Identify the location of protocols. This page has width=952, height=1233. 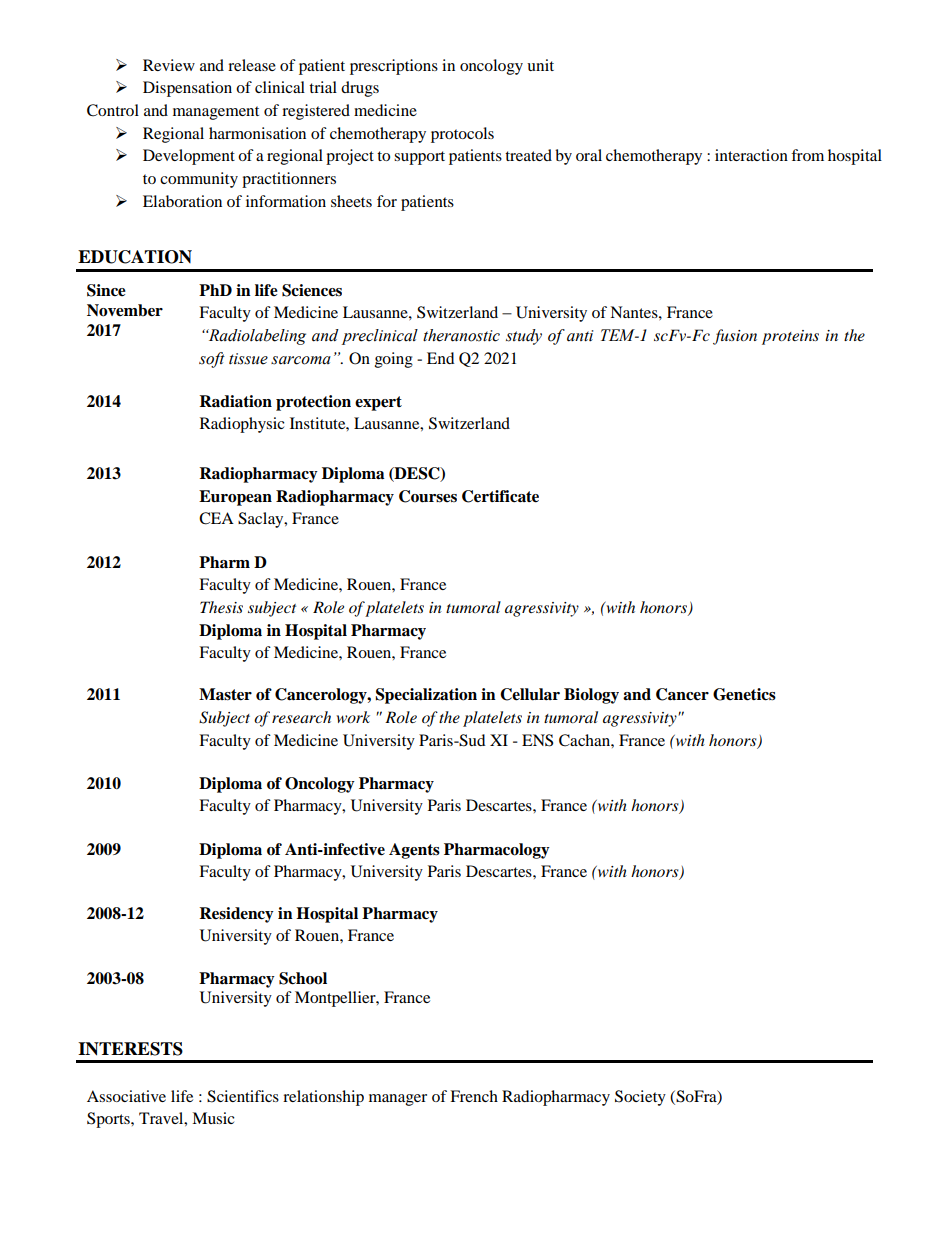
(462, 135).
